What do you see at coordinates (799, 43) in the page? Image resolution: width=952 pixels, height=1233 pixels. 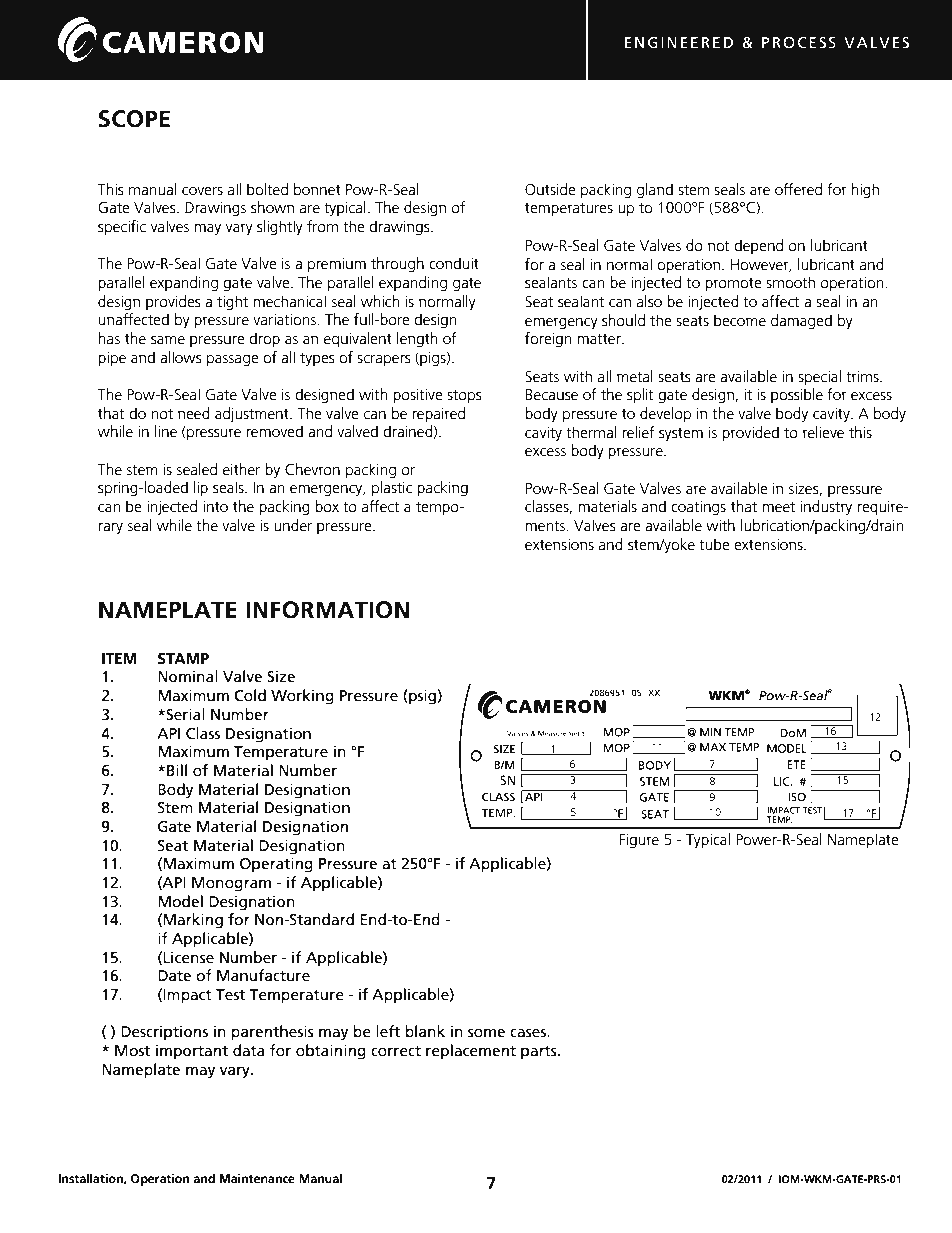 I see `PROCESS` at bounding box center [799, 43].
